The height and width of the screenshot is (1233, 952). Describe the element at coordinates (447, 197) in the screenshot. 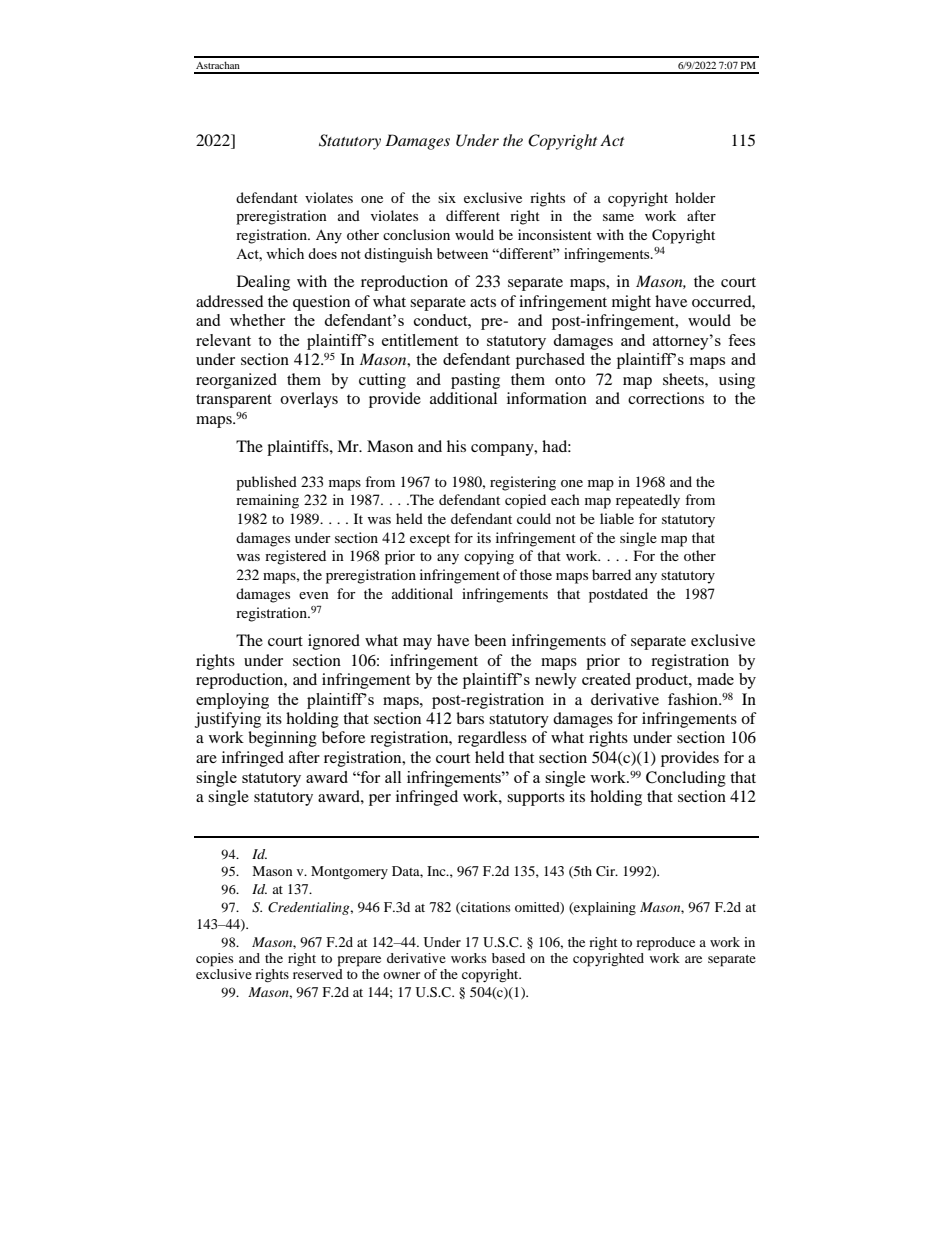

I see `six` at that location.
